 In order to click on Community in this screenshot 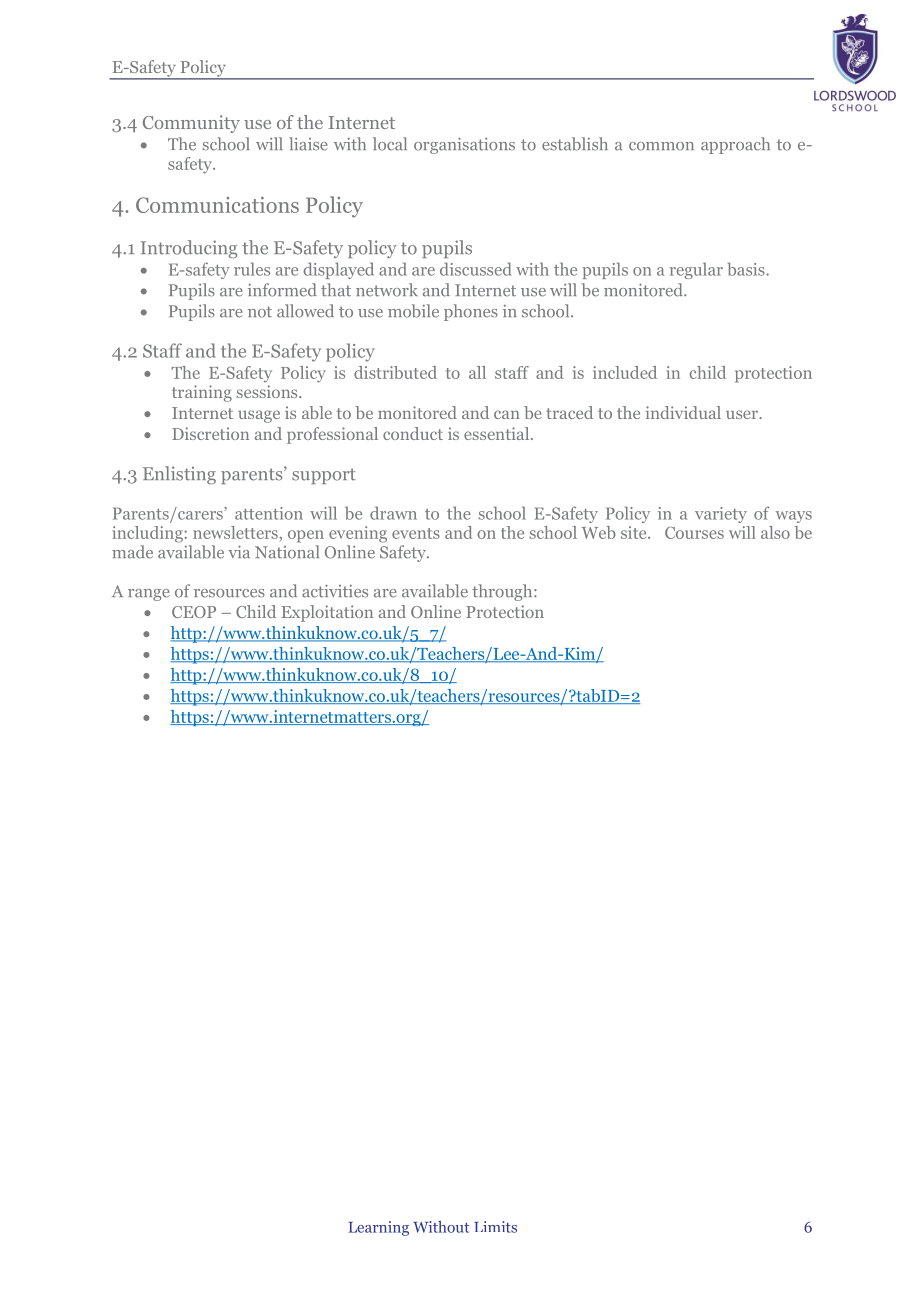, I will do `click(191, 124)`.
